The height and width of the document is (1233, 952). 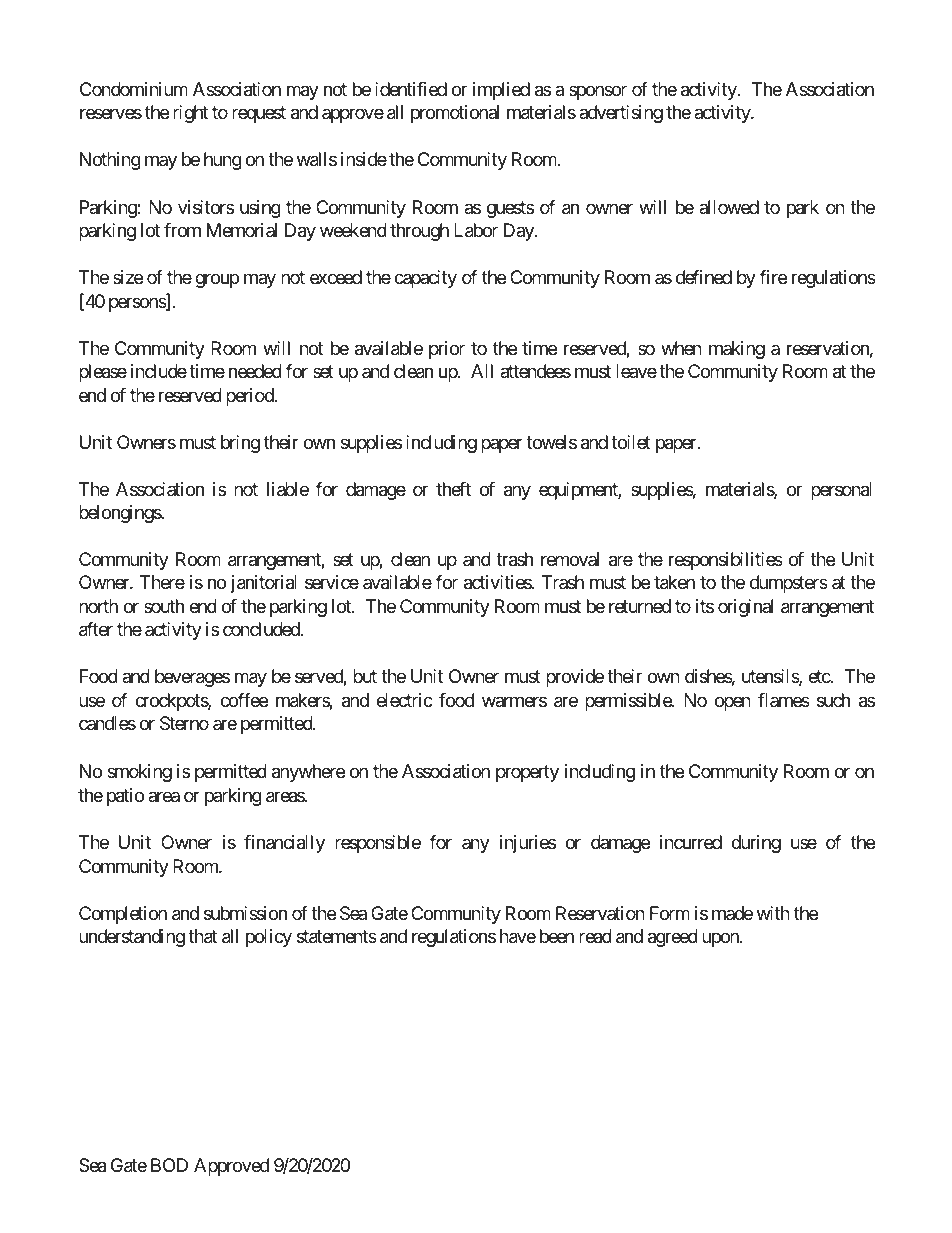 What do you see at coordinates (169, 1165) in the document?
I see `BOD` at bounding box center [169, 1165].
